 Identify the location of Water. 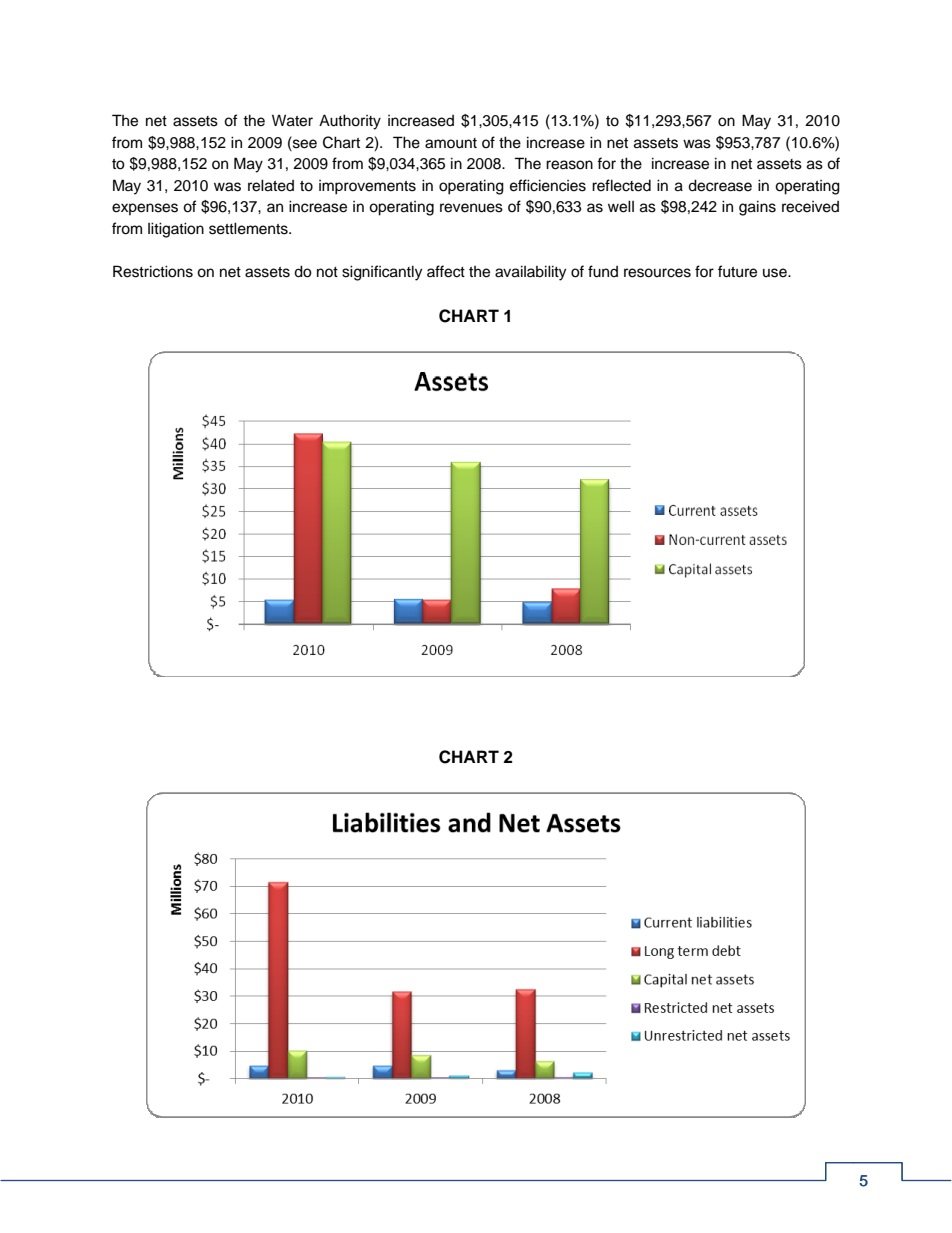
(292, 120).
